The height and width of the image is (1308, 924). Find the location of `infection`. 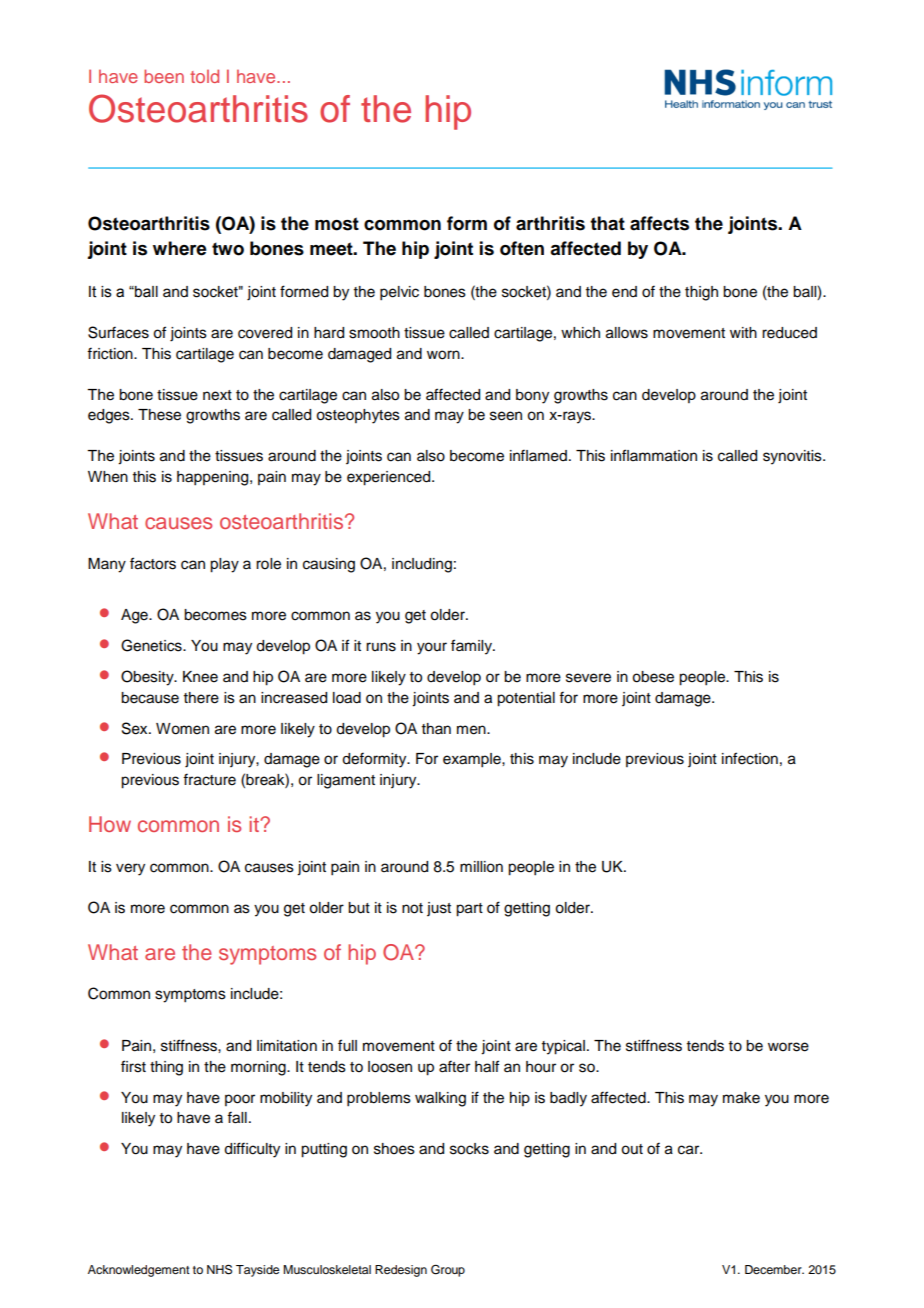

infection is located at coordinates (750, 758).
